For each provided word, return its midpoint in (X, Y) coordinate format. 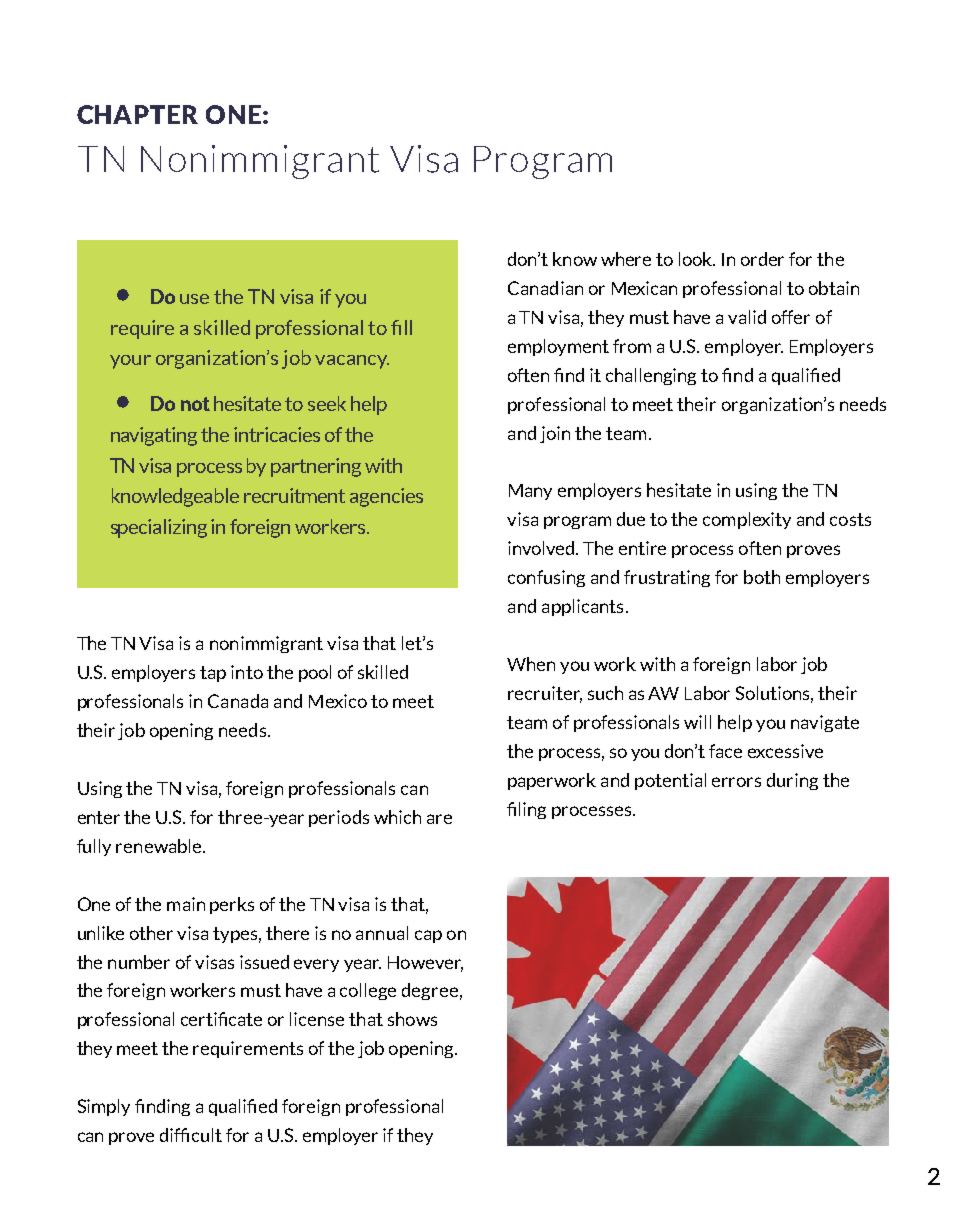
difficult (191, 1135)
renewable (160, 846)
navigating (154, 436)
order (762, 259)
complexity (747, 520)
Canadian (545, 288)
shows (412, 1019)
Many (530, 492)
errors (736, 782)
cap (428, 936)
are (439, 819)
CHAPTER (137, 114)
